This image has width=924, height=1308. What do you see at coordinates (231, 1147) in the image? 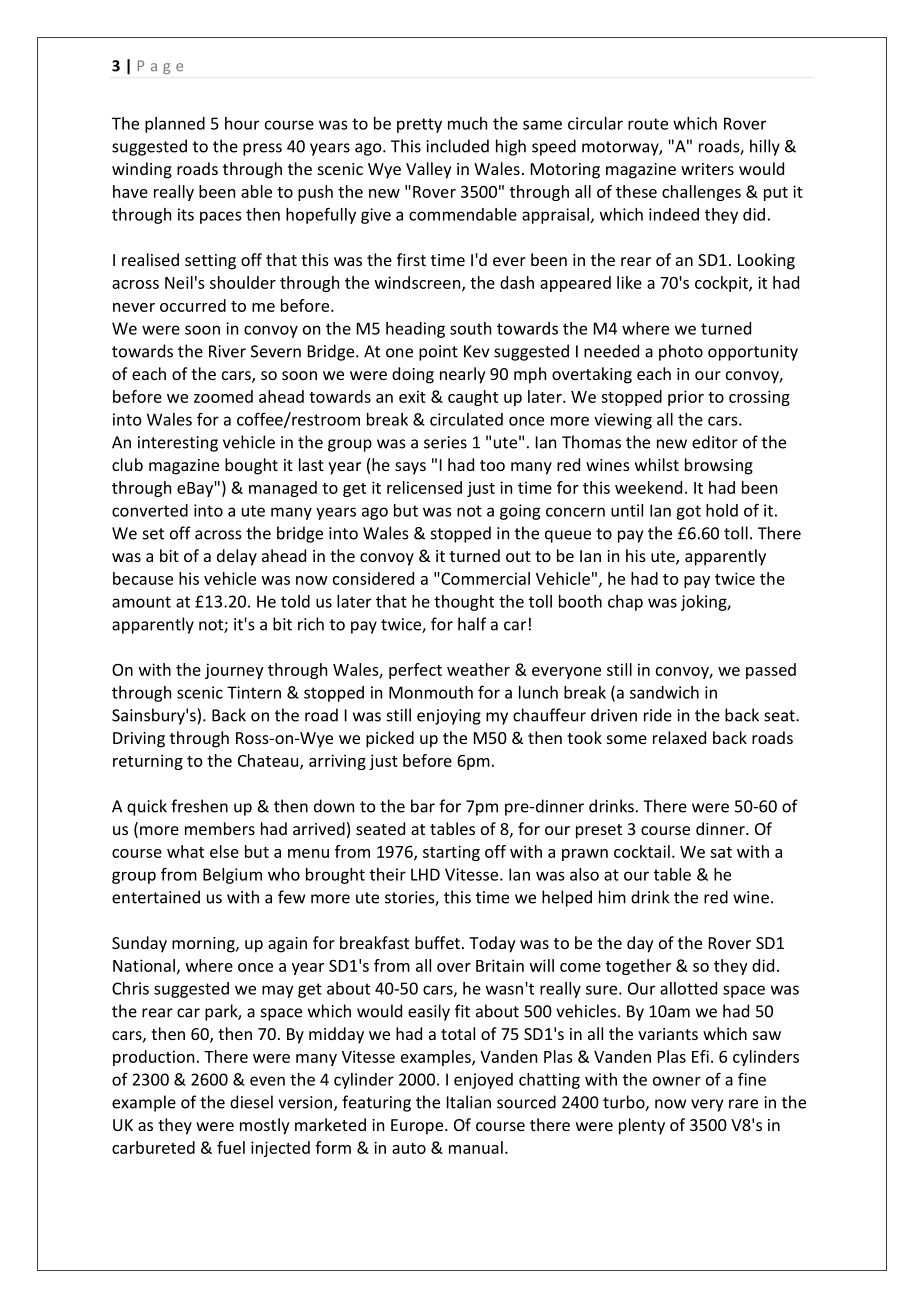
I see `fuel` at bounding box center [231, 1147].
